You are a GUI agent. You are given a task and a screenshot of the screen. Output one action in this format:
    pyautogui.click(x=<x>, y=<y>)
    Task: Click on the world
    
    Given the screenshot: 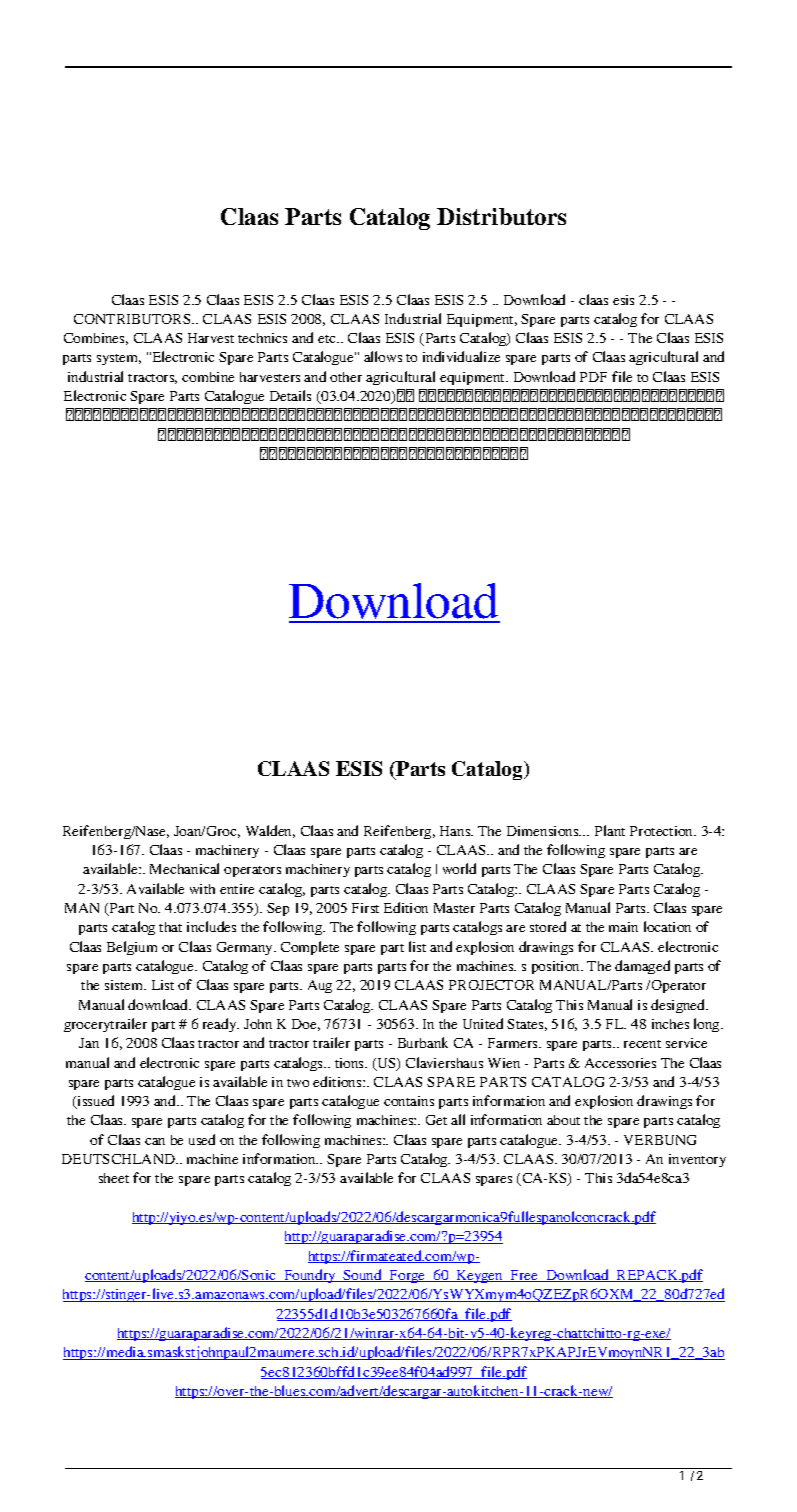 What is the action you would take?
    pyautogui.click(x=459, y=868)
